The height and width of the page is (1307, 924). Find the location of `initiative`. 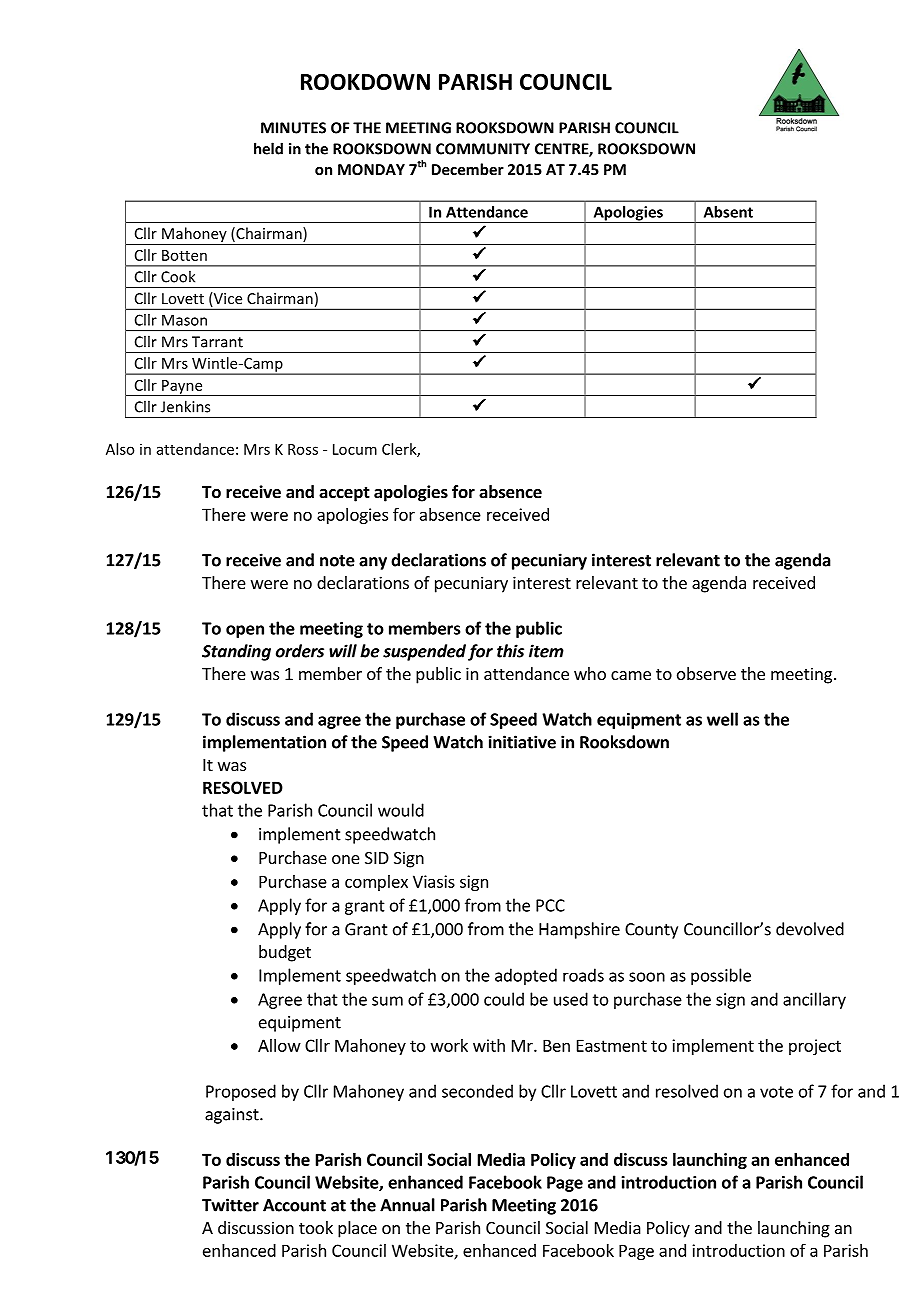

initiative is located at coordinates (522, 742).
